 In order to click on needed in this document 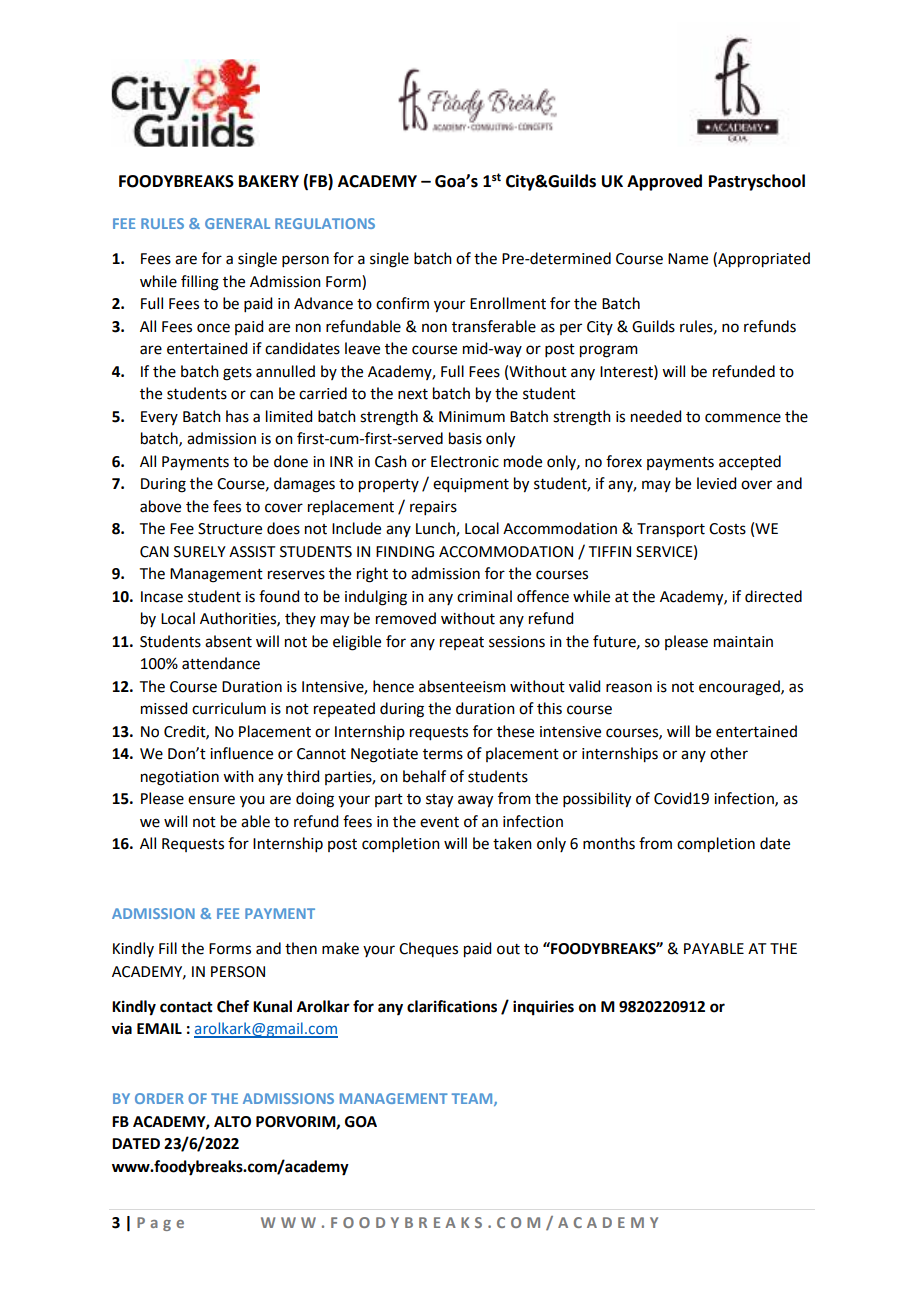, I will do `click(656, 416)`.
